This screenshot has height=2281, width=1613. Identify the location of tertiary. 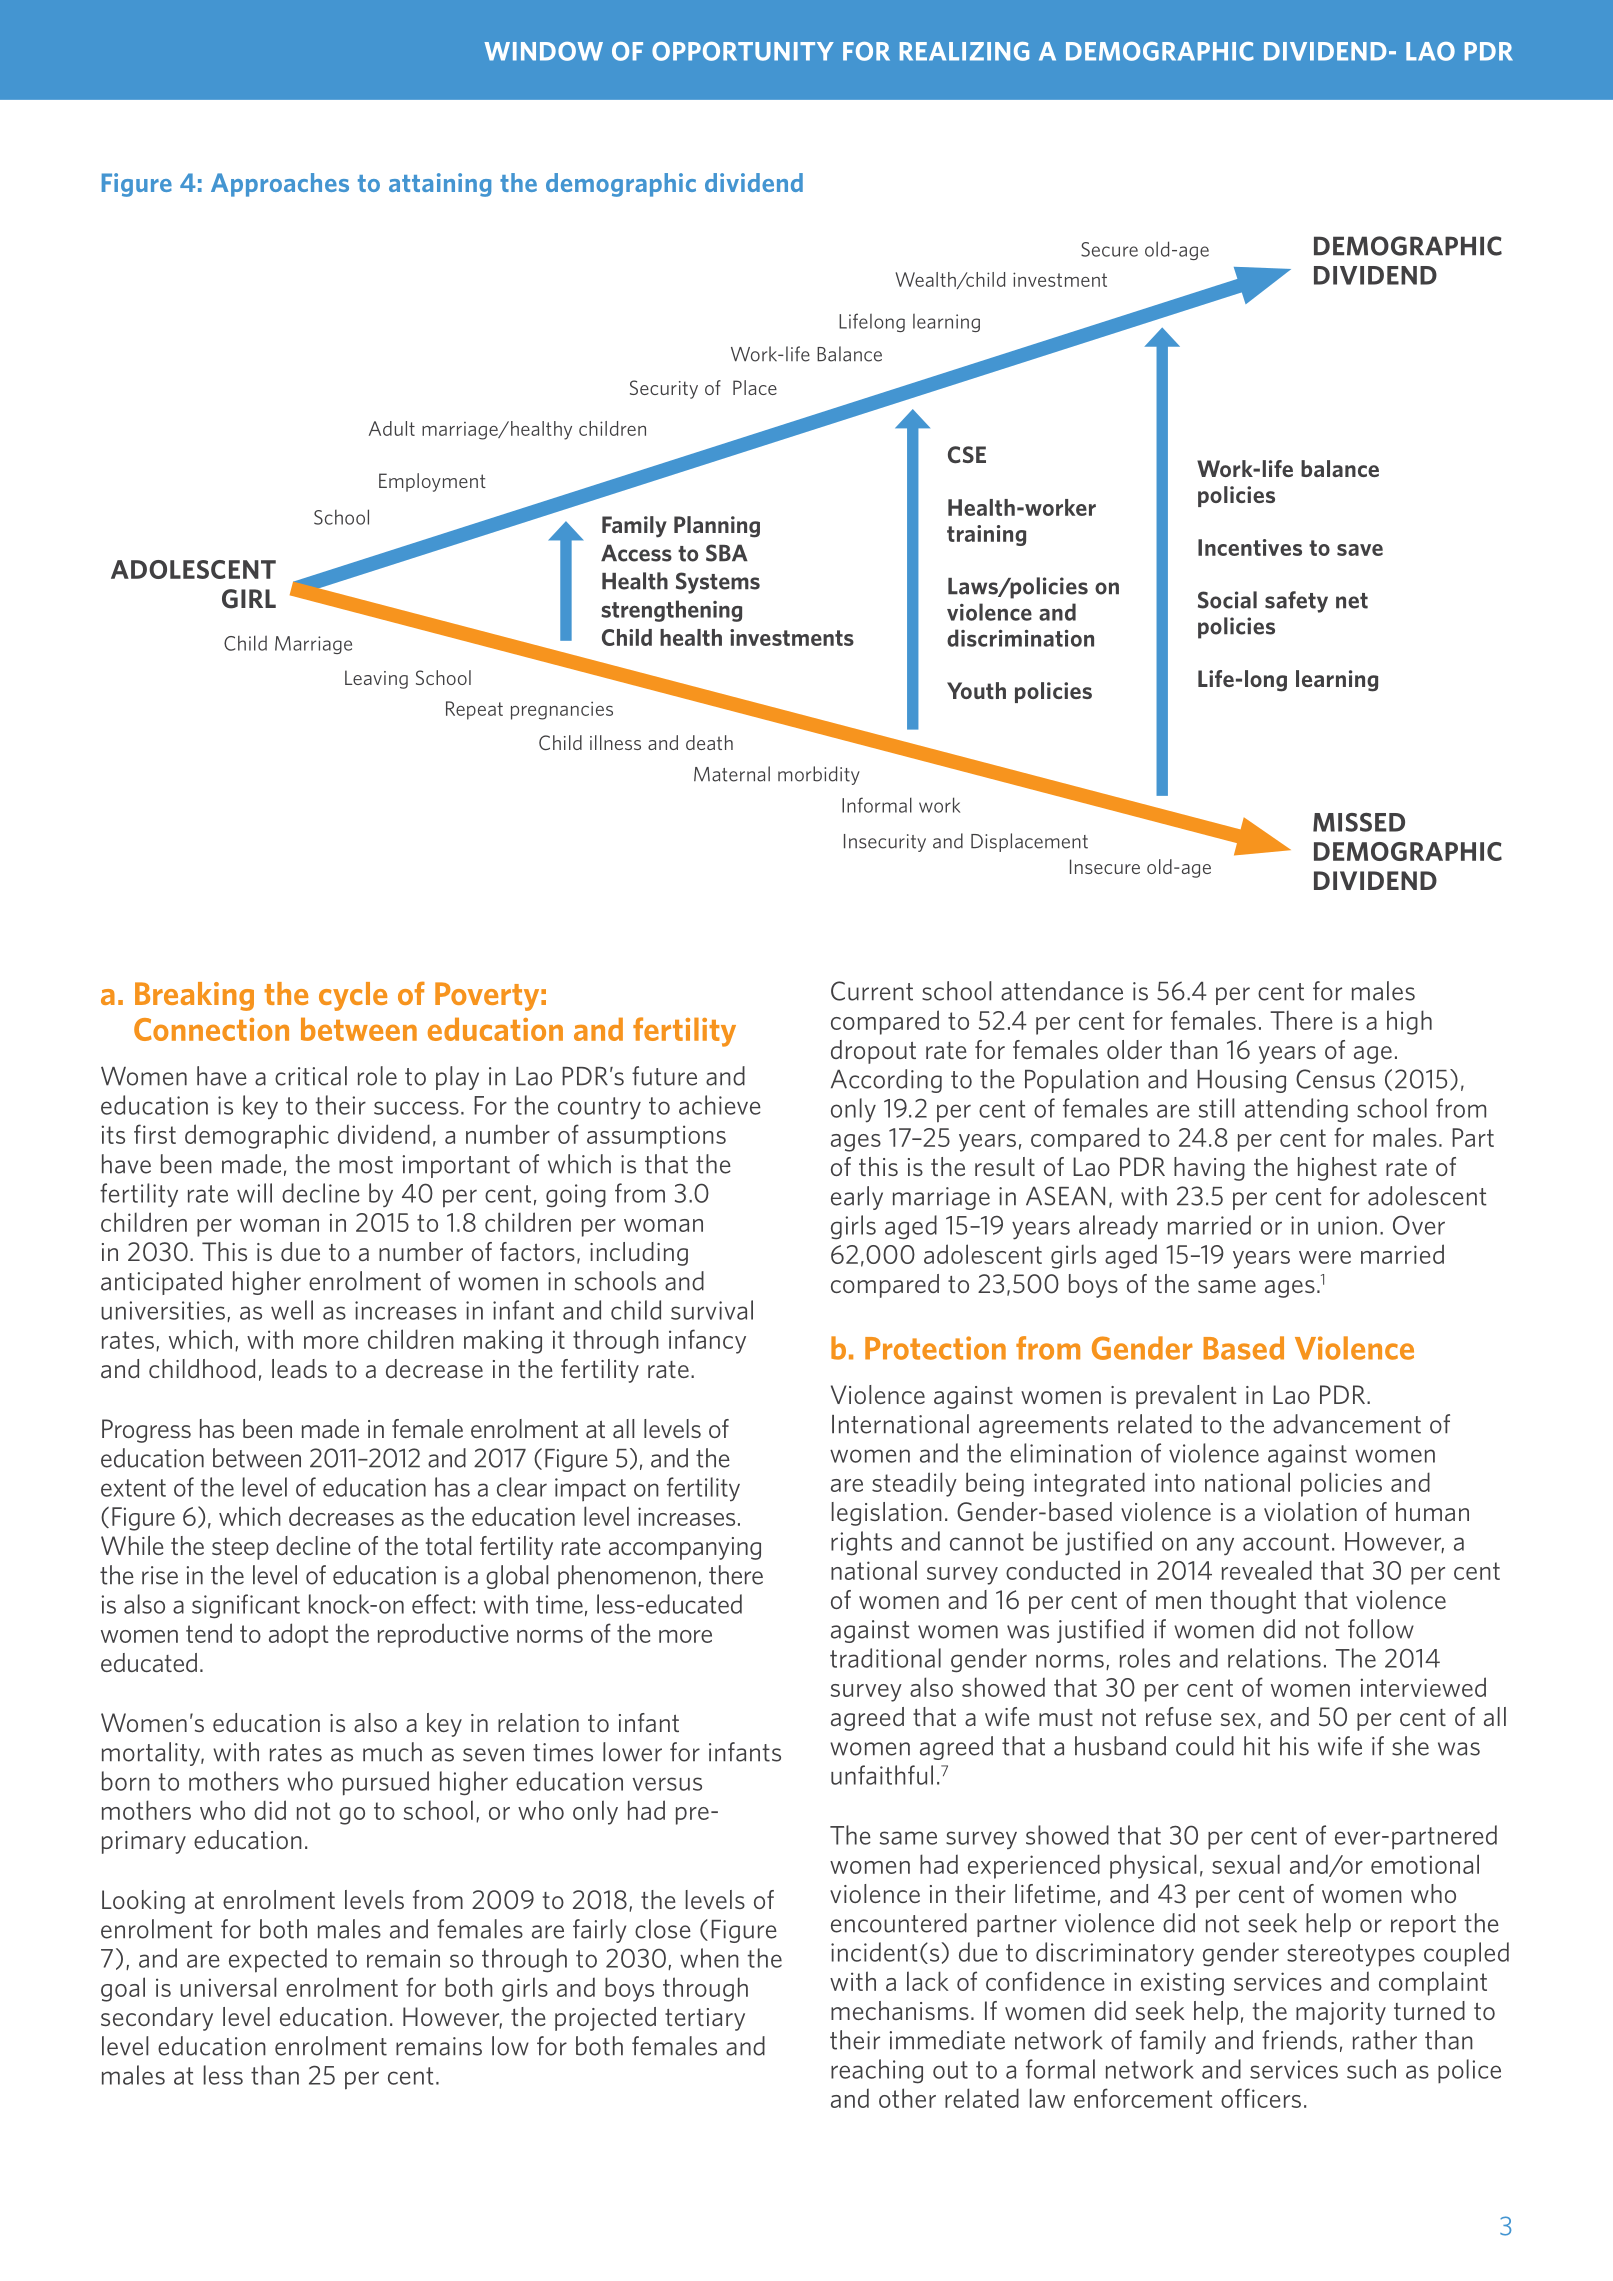
(705, 2019).
